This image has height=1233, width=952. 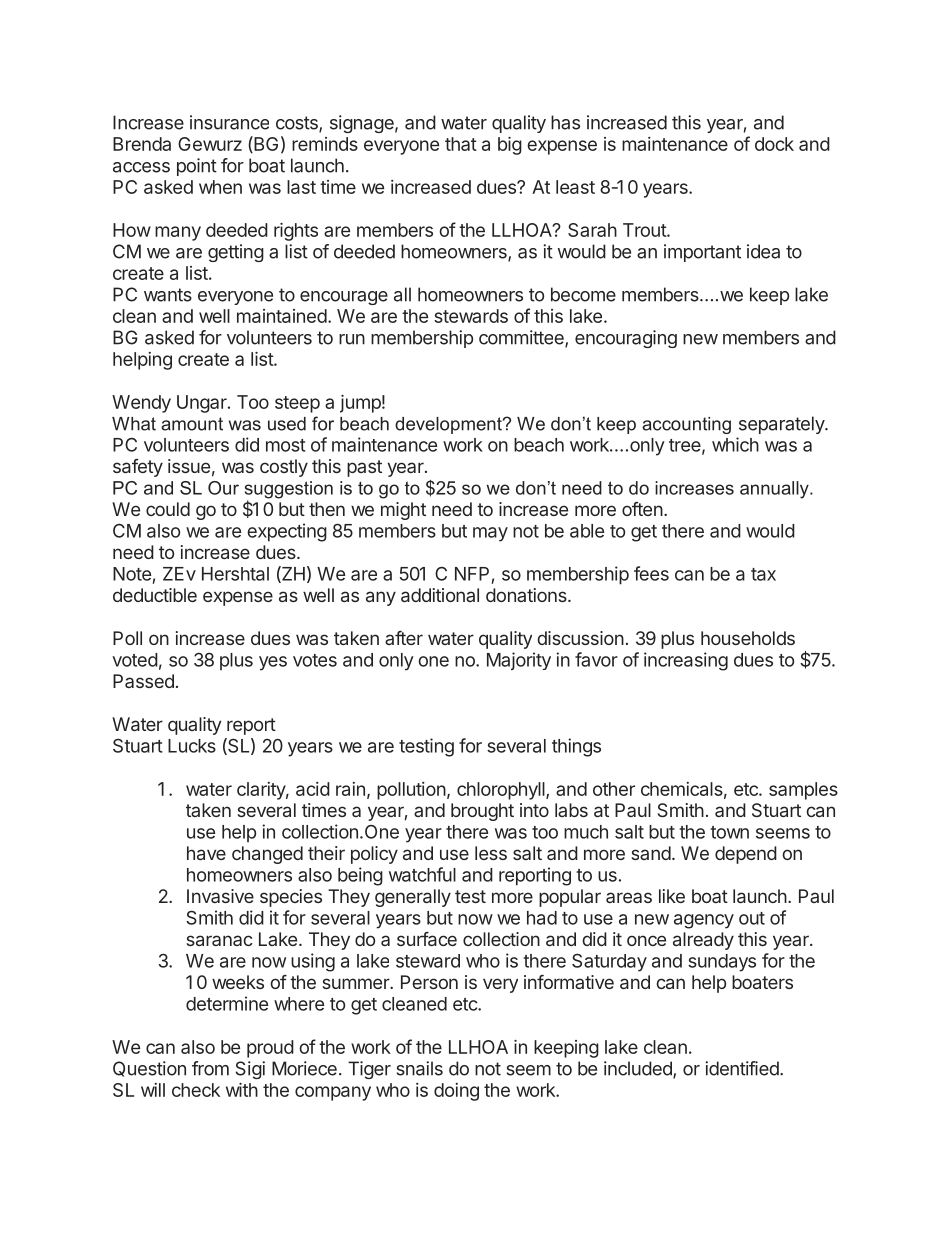 I want to click on from, so click(x=210, y=1068).
